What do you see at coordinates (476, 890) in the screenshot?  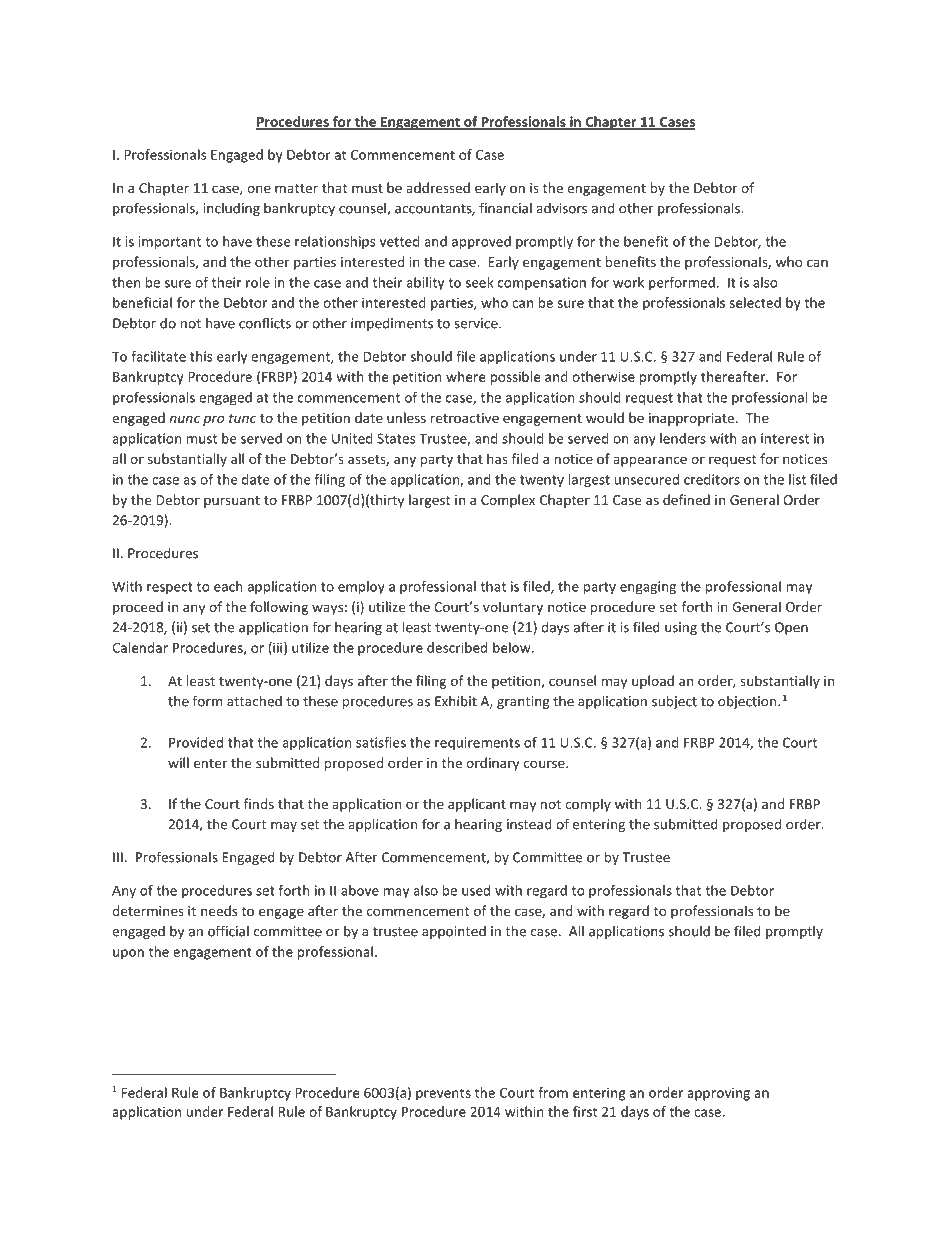 I see `used` at bounding box center [476, 890].
